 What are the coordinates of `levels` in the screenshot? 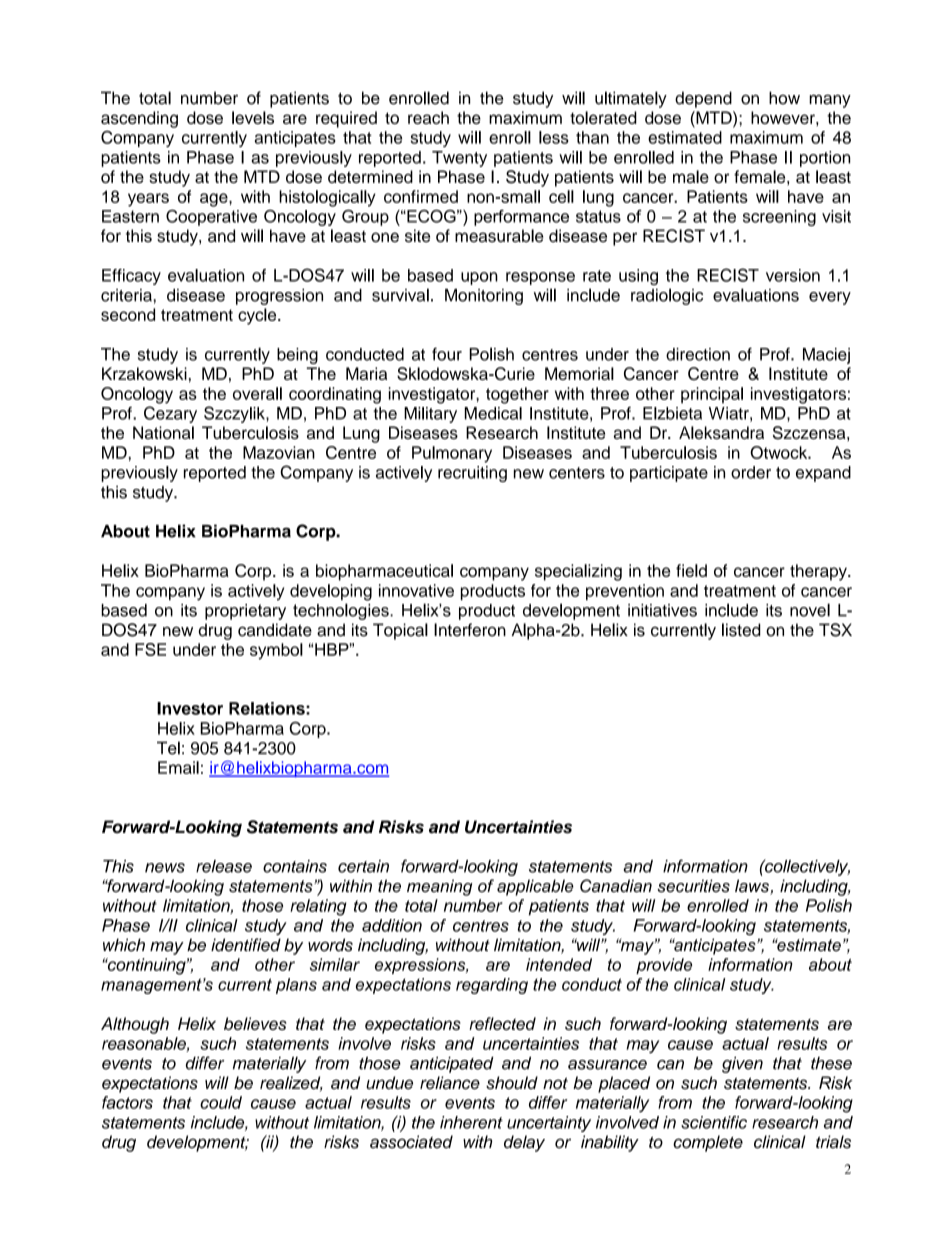 It's located at (253, 117).
